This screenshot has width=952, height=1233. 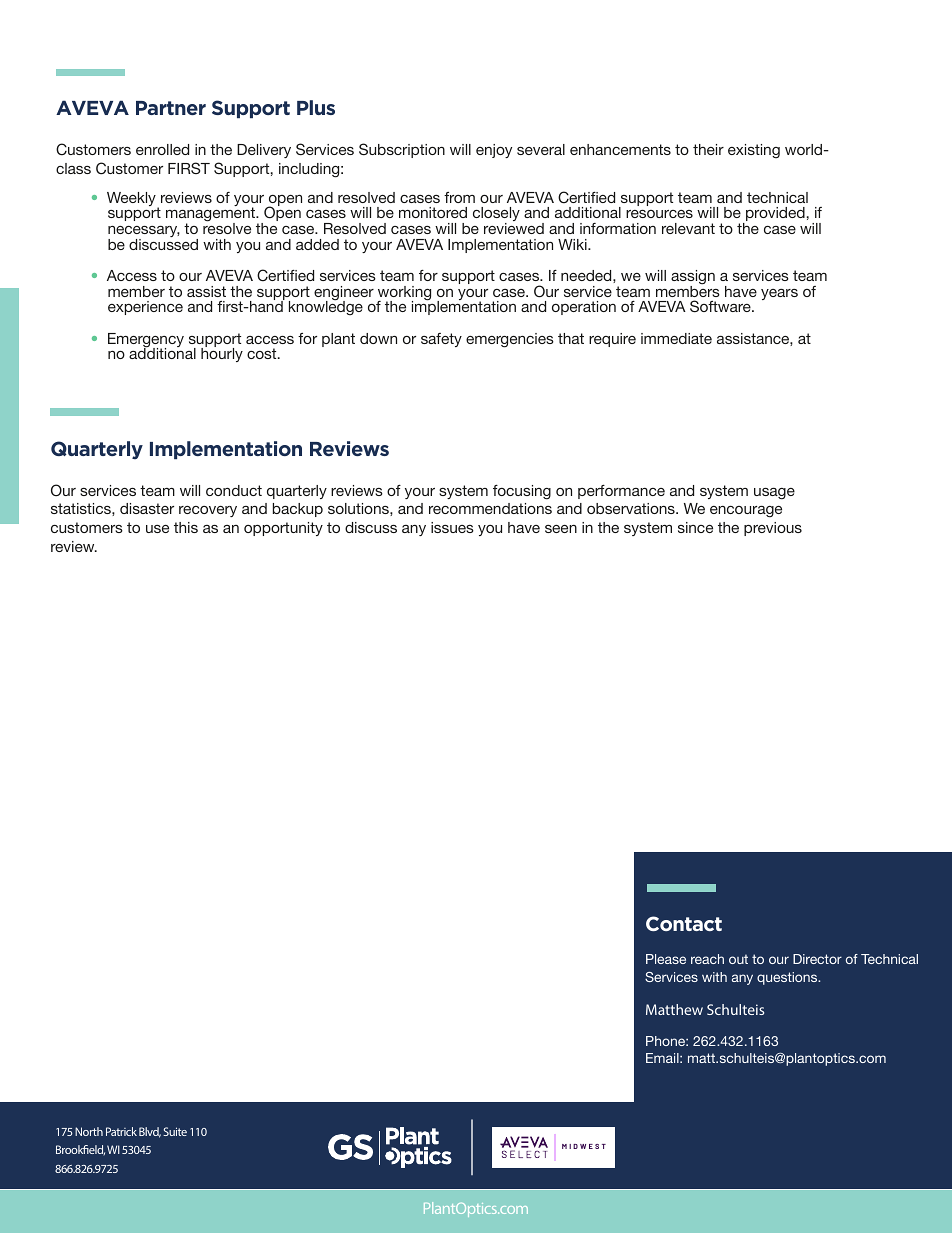 What do you see at coordinates (788, 978) in the screenshot?
I see `questions` at bounding box center [788, 978].
